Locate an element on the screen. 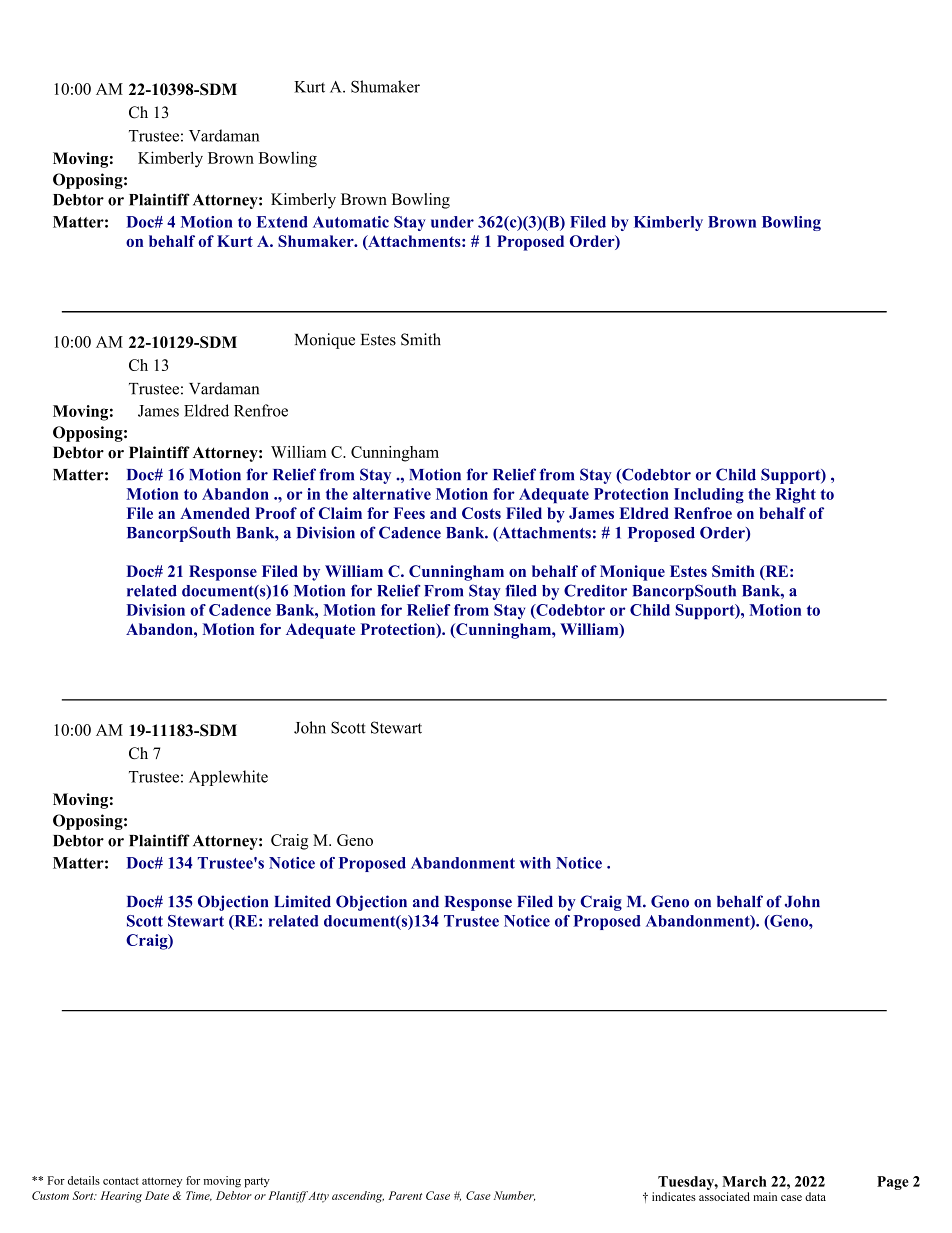 The image size is (952, 1233). Number is located at coordinates (514, 1196).
